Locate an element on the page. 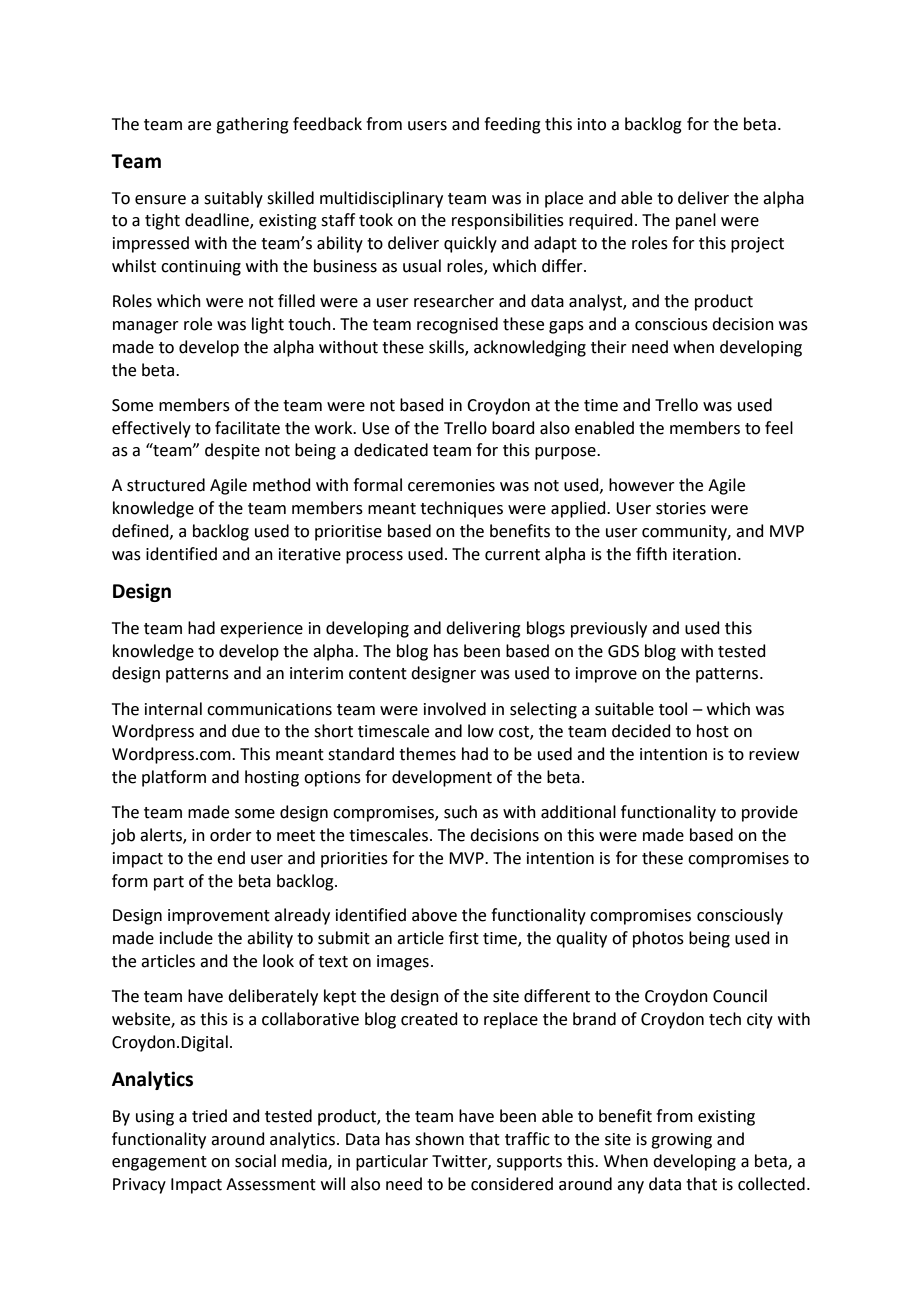 The height and width of the document is (1308, 924). above is located at coordinates (434, 915).
